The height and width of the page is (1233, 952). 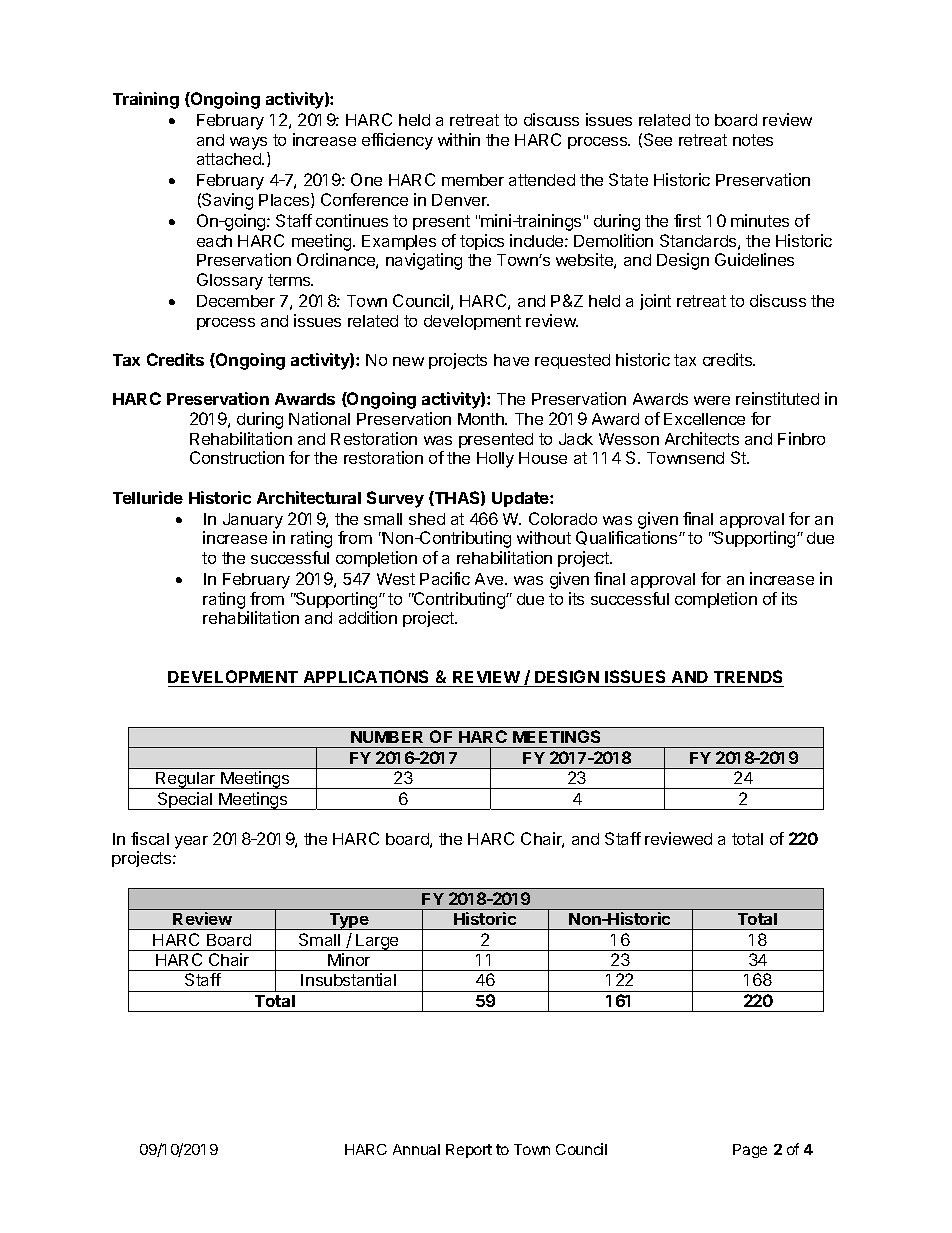 What do you see at coordinates (482, 419) in the page?
I see `Month` at bounding box center [482, 419].
